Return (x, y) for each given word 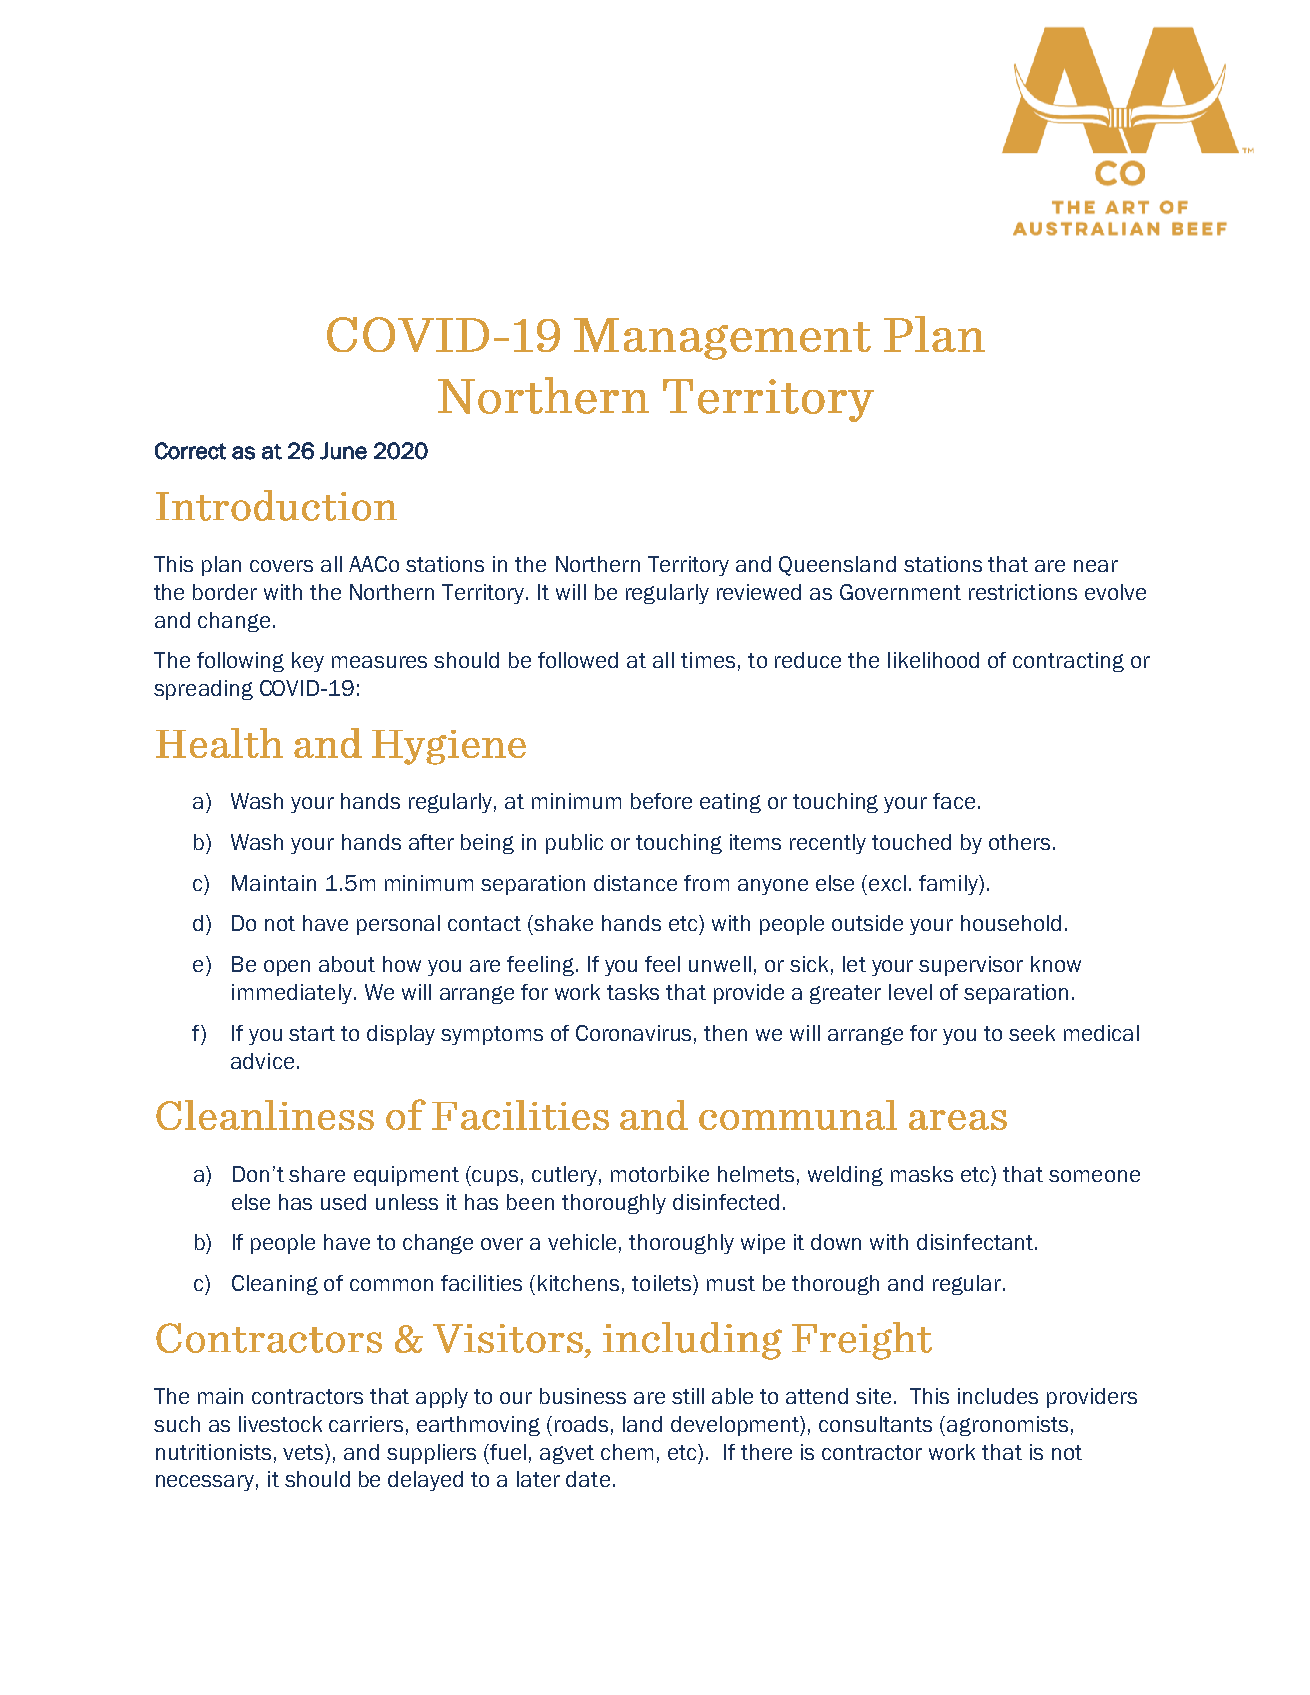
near (1096, 566)
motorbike (660, 1174)
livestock (280, 1424)
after (431, 842)
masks (922, 1174)
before (661, 801)
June (343, 451)
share (317, 1174)
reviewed (759, 592)
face (954, 801)
